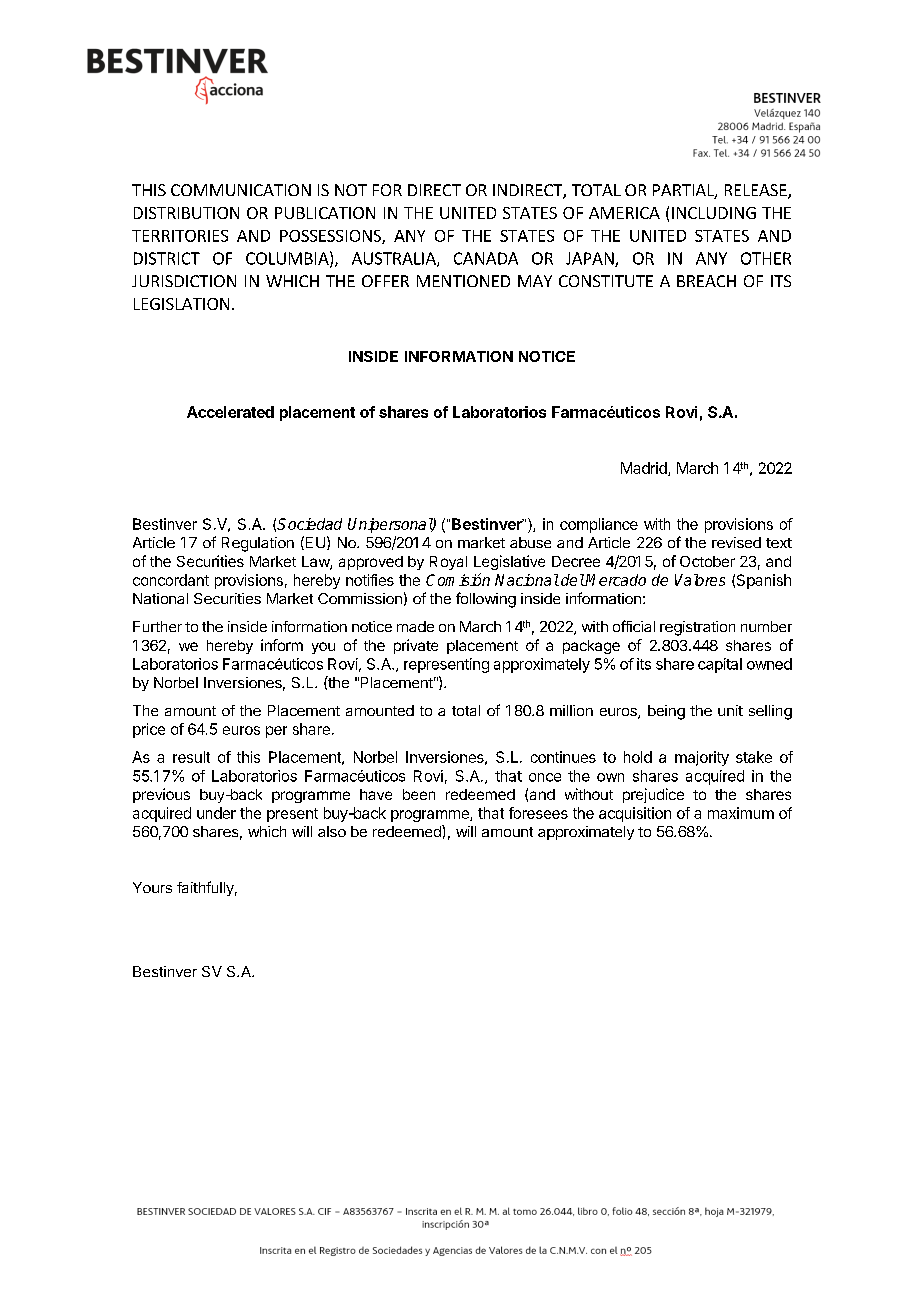 This screenshot has height=1308, width=924. Describe the element at coordinates (186, 213) in the screenshot. I see `DISTRIBUTION` at that location.
